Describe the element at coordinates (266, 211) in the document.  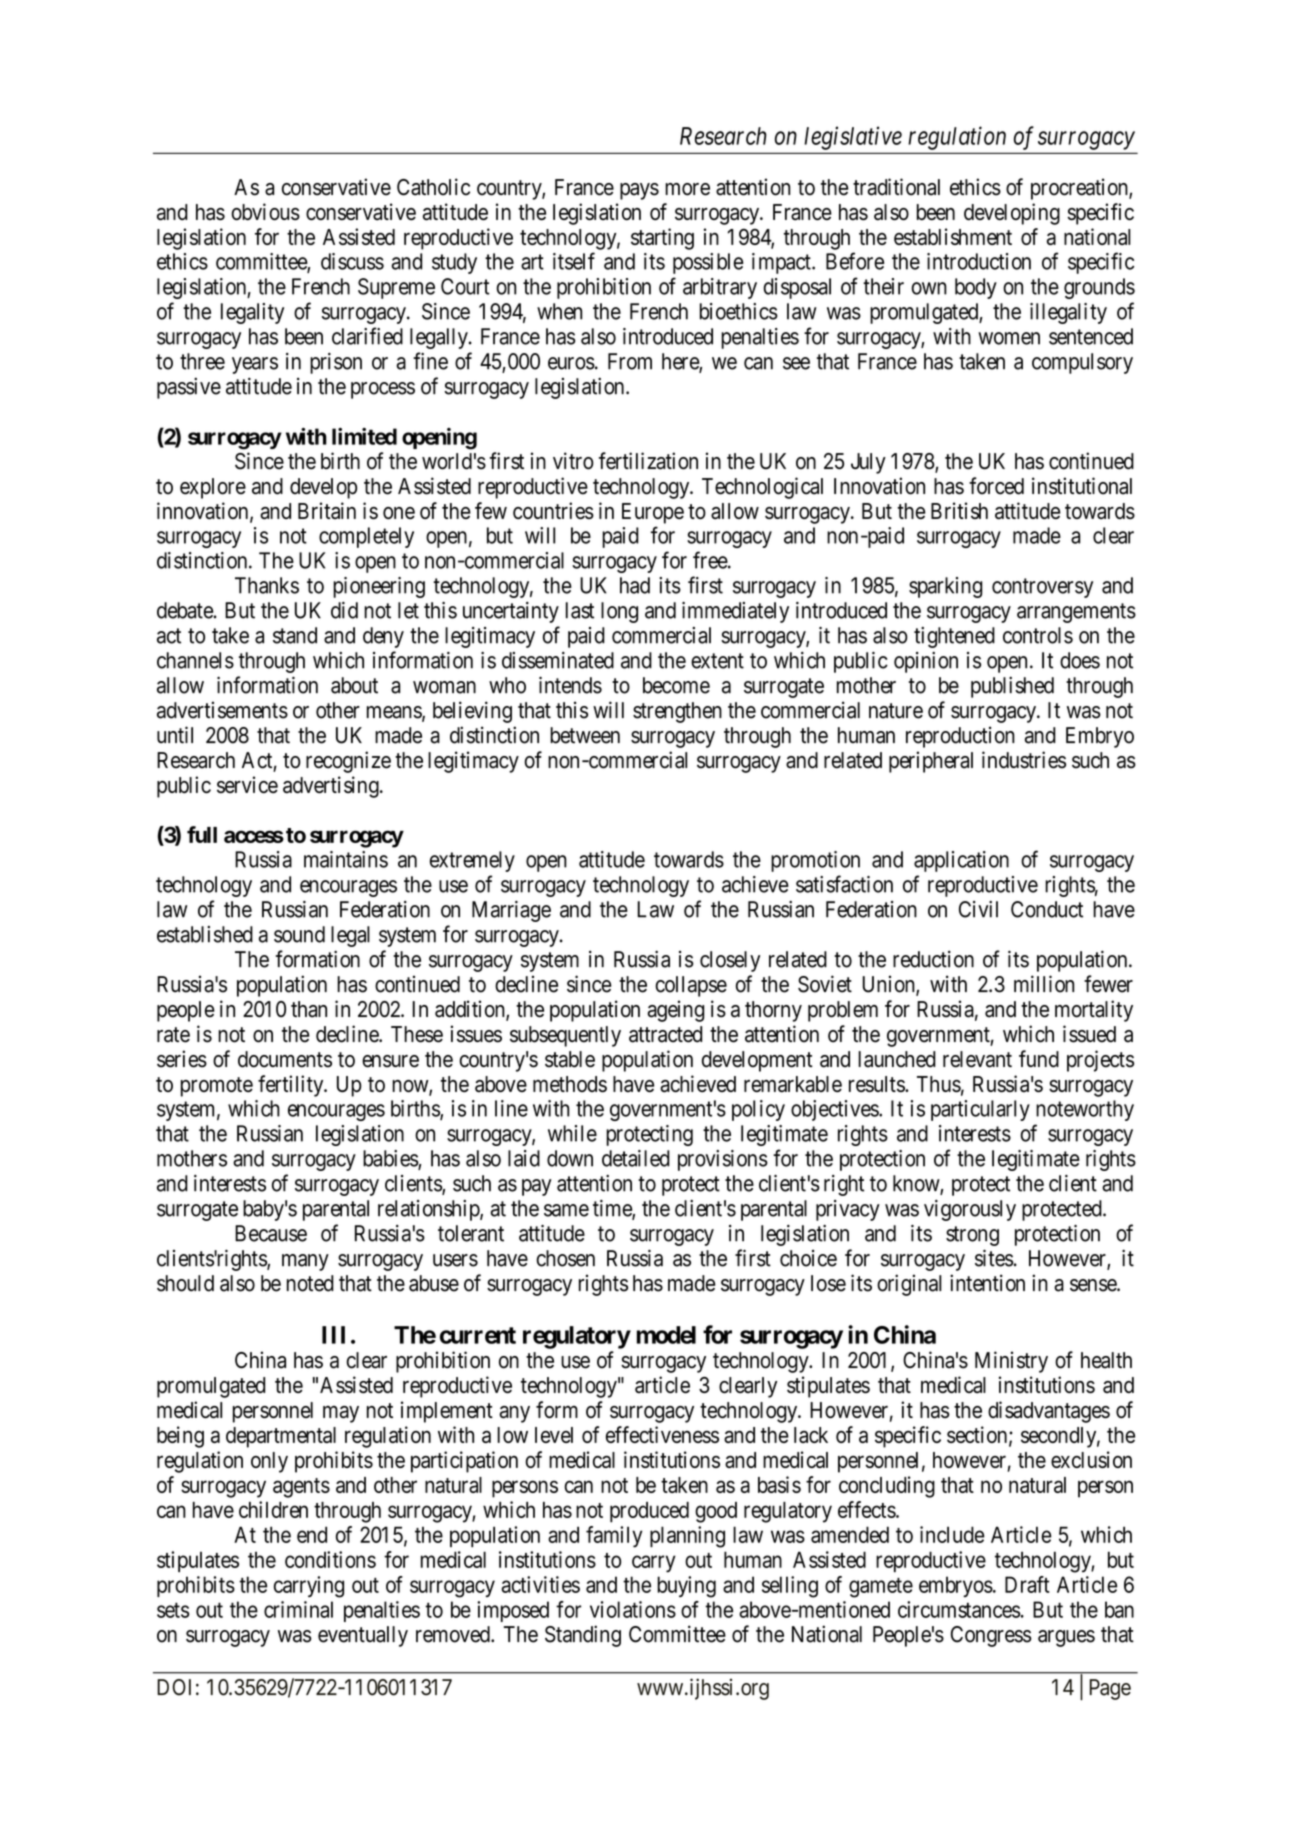
I see `obvious` at that location.
